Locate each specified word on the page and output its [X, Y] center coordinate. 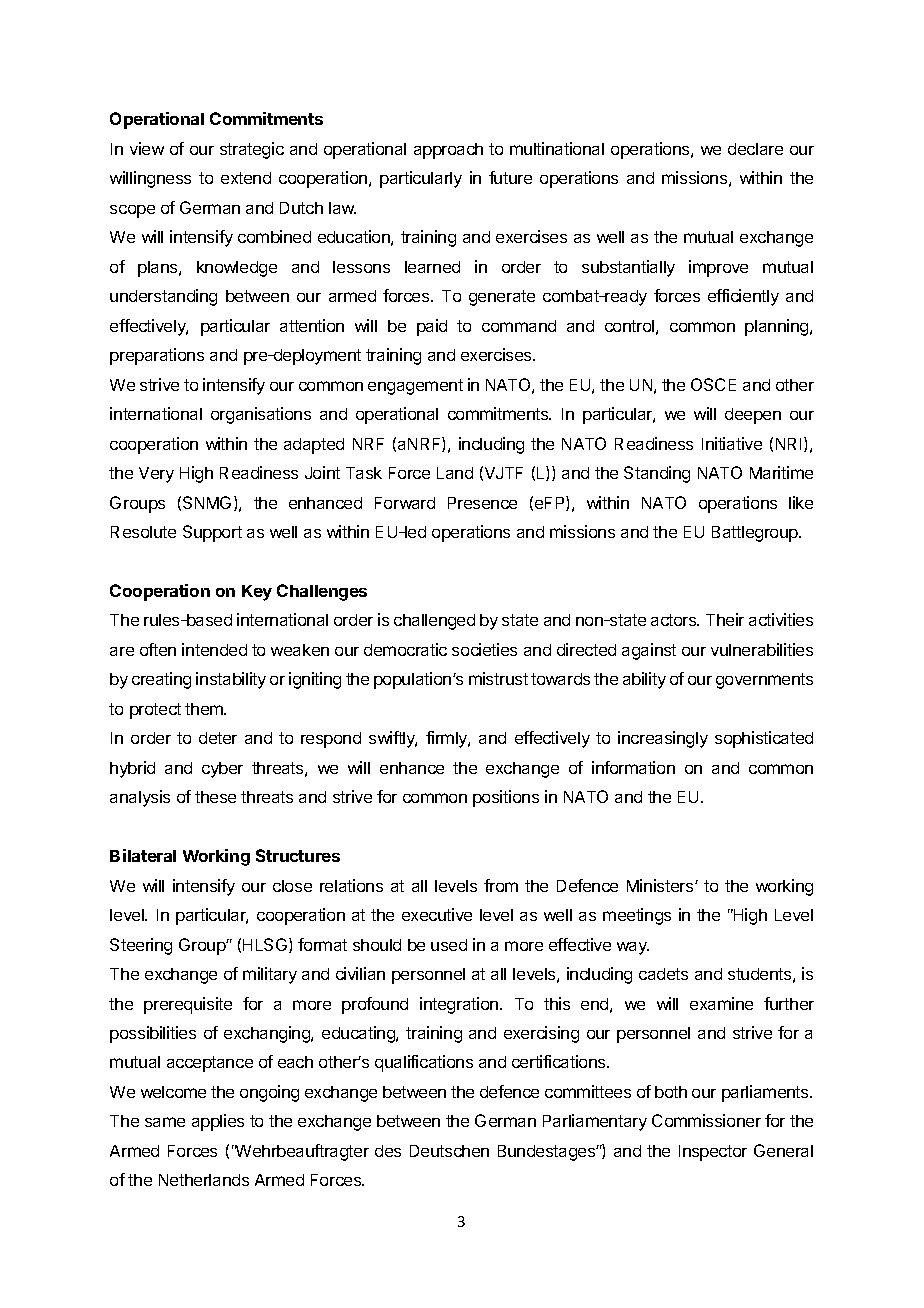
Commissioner [706, 1120]
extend [246, 178]
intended [214, 649]
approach [448, 151]
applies [218, 1122]
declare [755, 149]
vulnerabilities [762, 649]
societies [484, 649]
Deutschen [449, 1151]
